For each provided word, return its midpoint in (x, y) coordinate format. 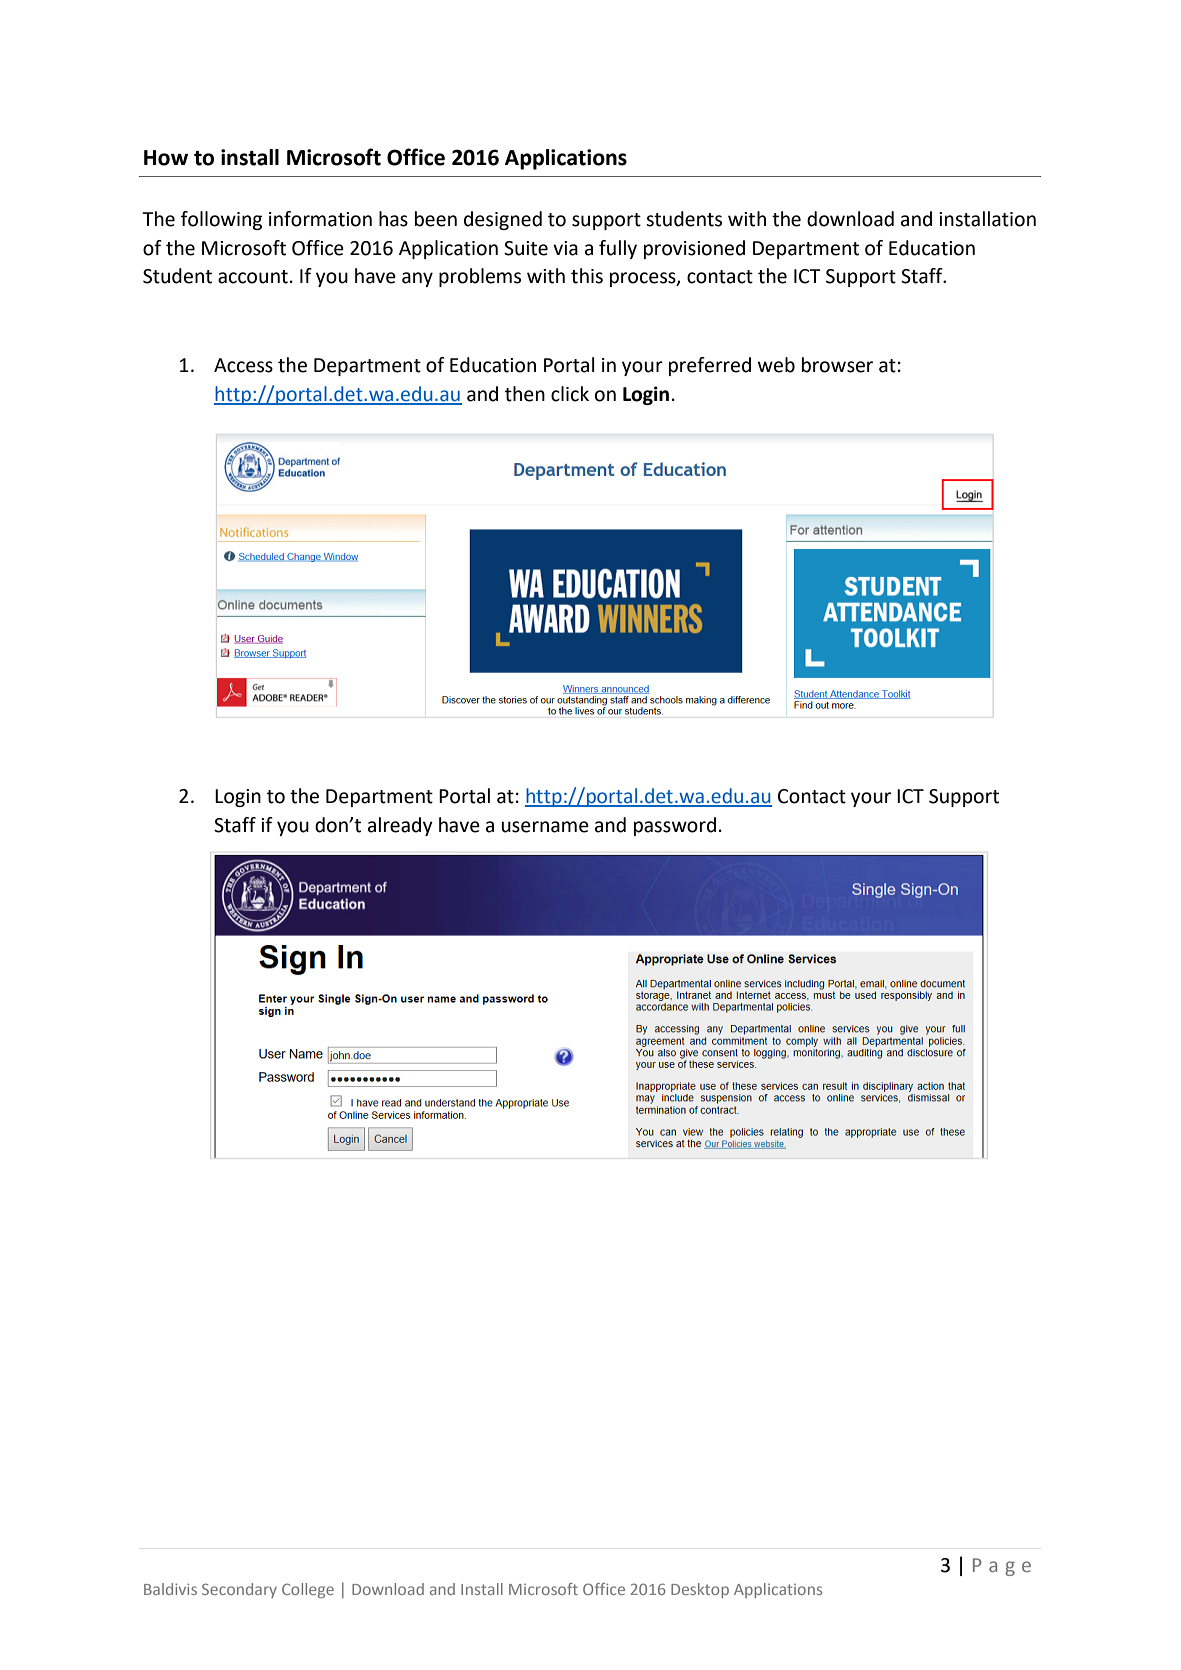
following (221, 220)
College (308, 1590)
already (400, 826)
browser (837, 365)
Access (243, 365)
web (776, 365)
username (545, 827)
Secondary (239, 1590)
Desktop (700, 1590)
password (675, 826)
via (565, 248)
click (570, 394)
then (525, 394)
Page (1002, 1567)
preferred (710, 366)
